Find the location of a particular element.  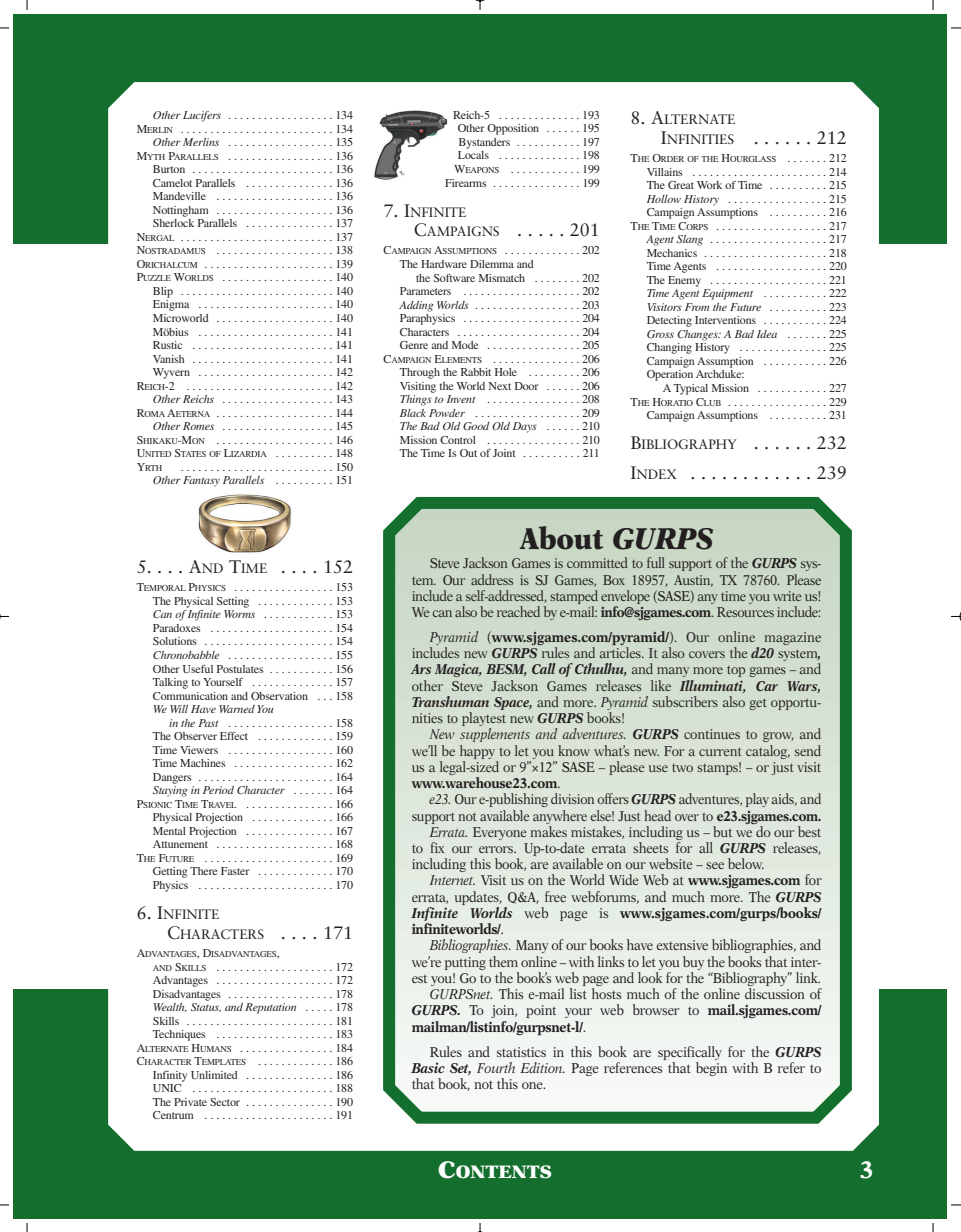

Work is located at coordinates (709, 185).
